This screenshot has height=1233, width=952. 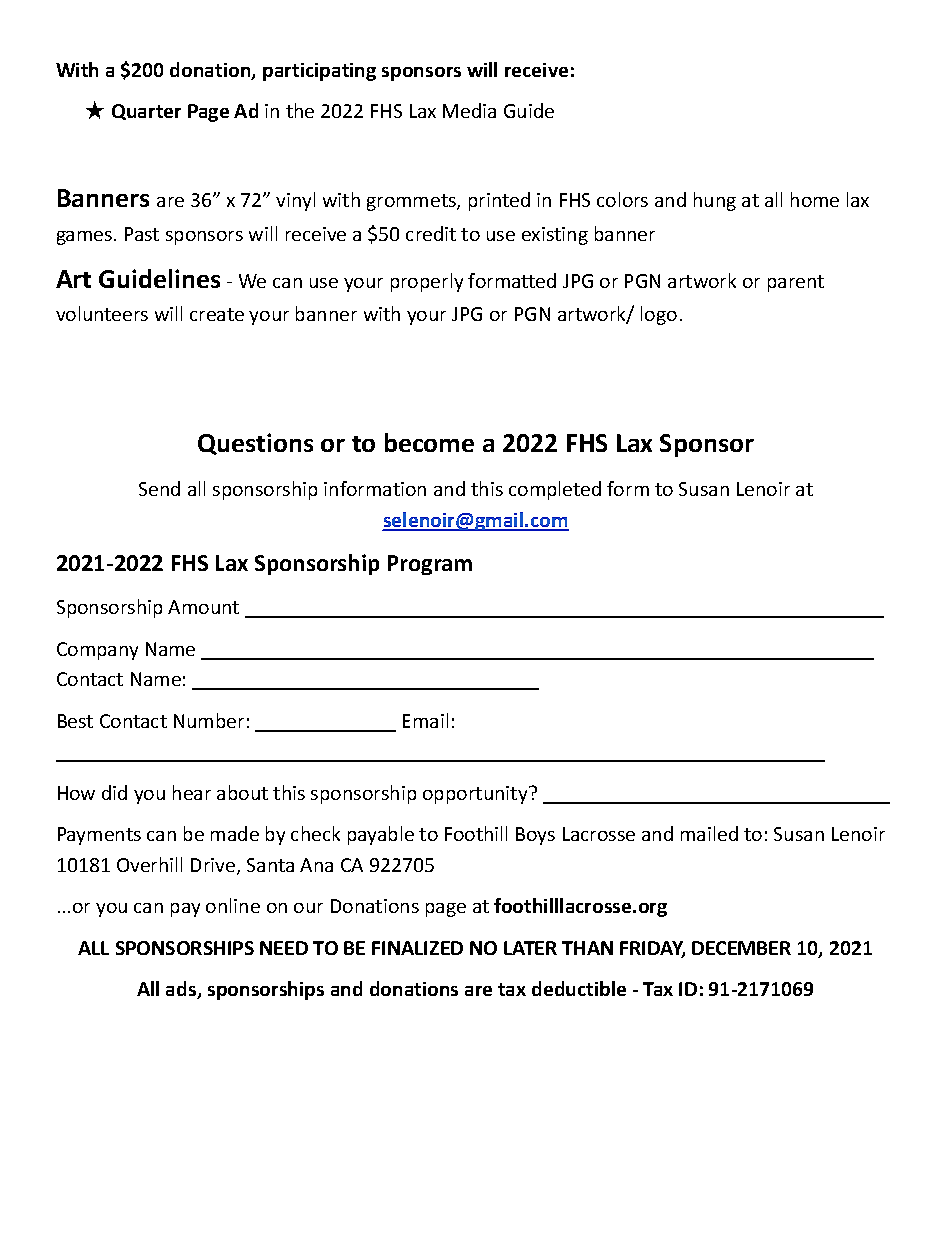 I want to click on opportunity, so click(x=476, y=795).
